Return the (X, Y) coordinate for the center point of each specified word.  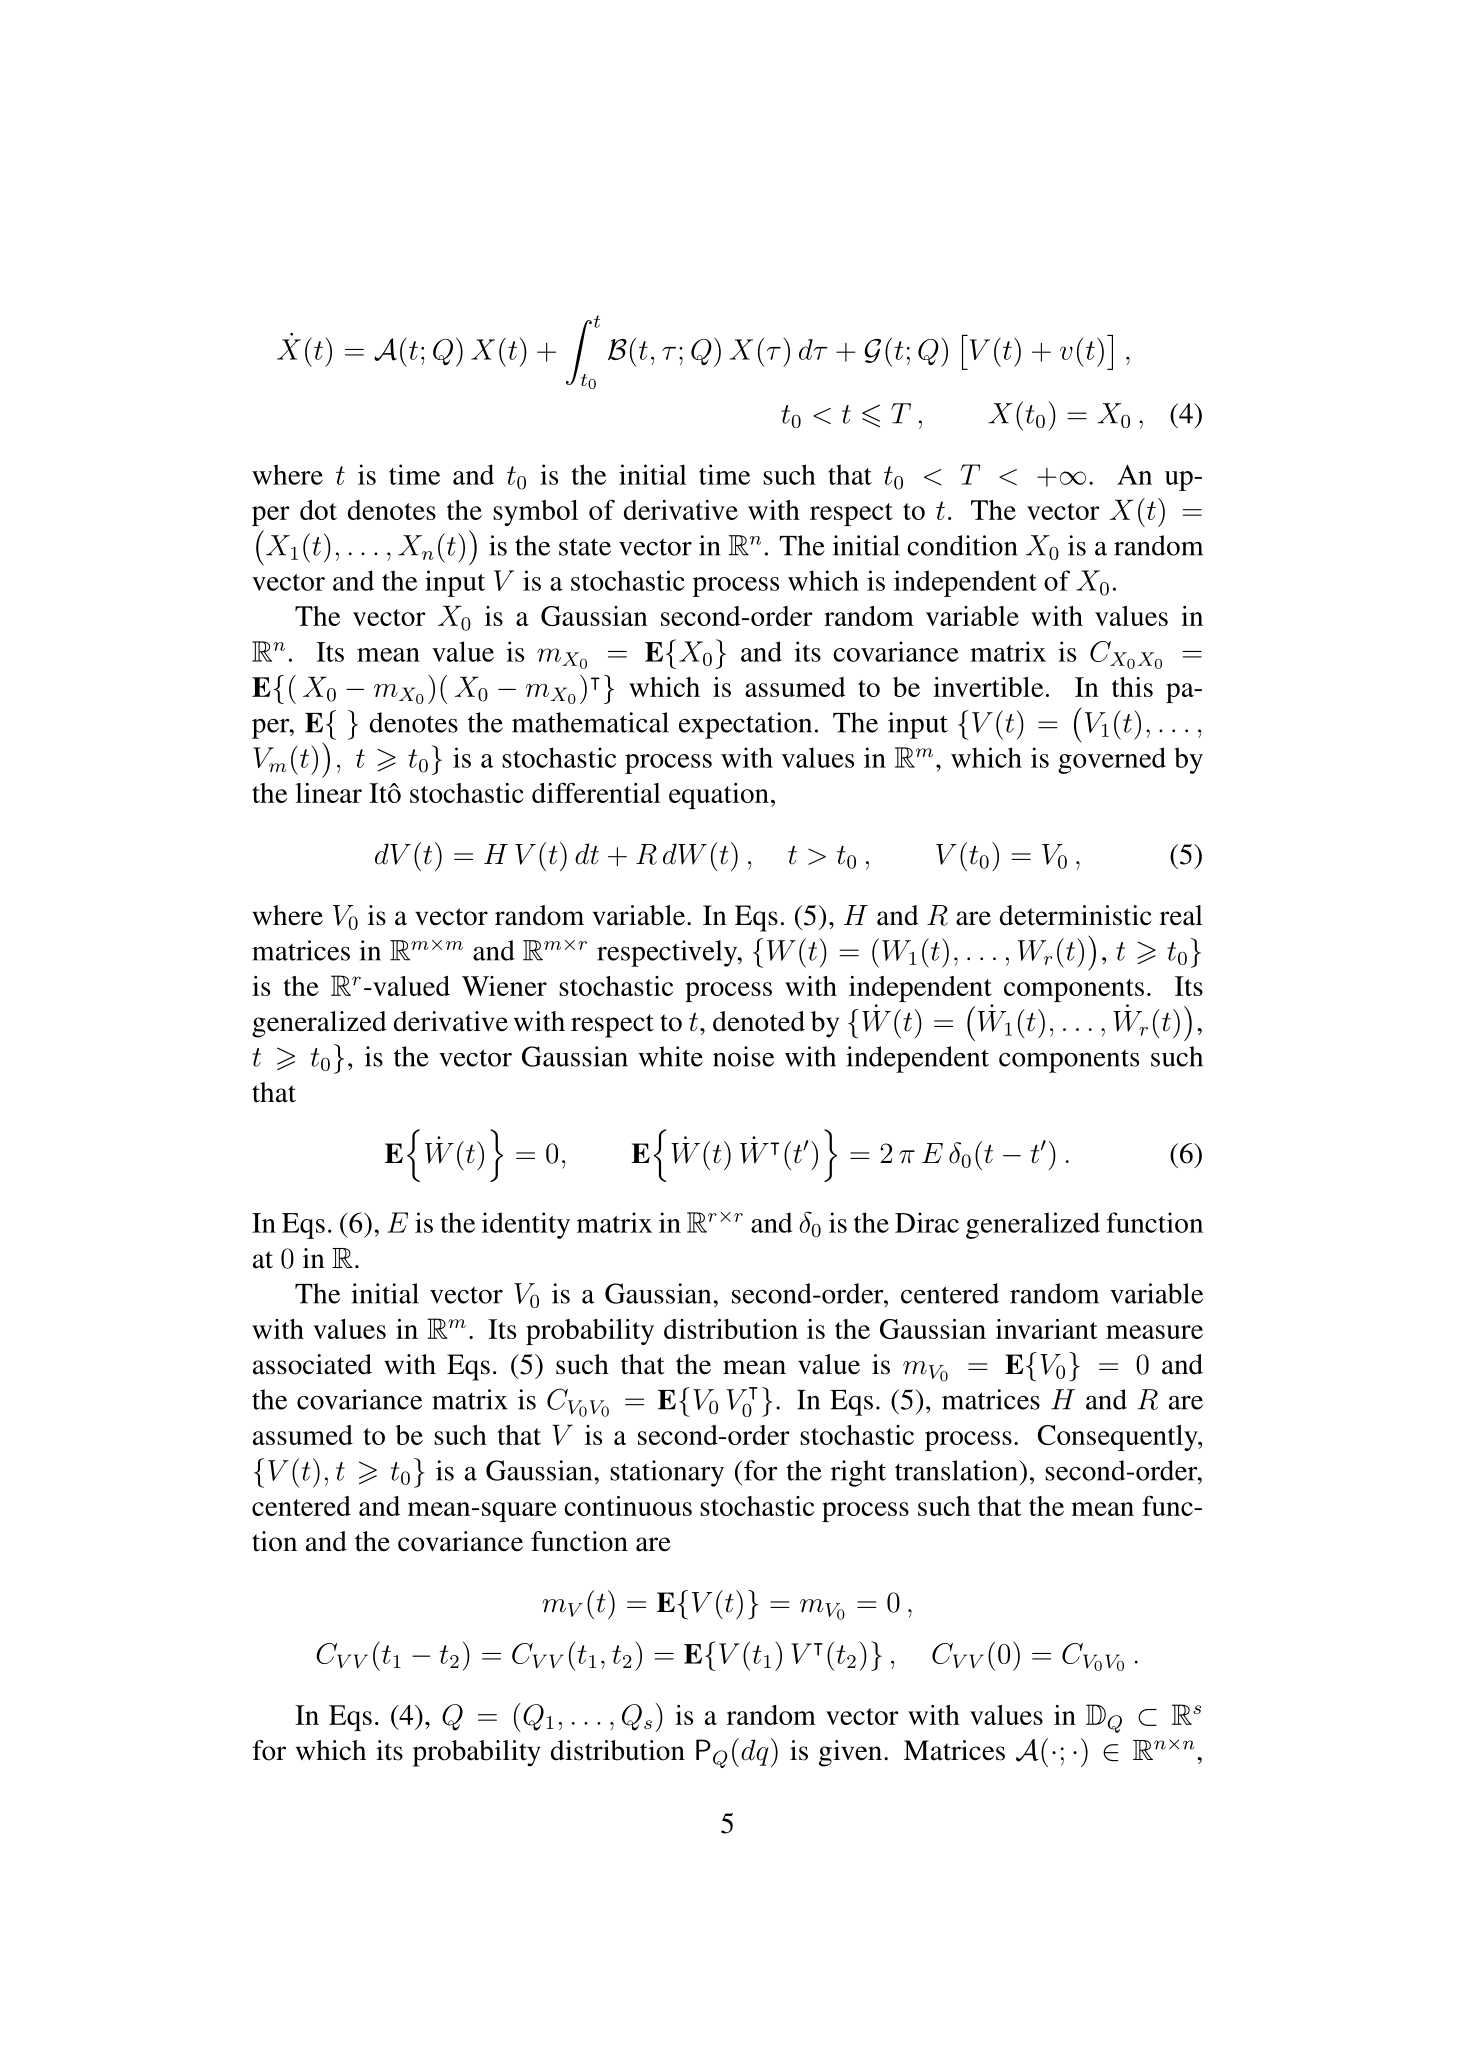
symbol (535, 513)
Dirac (927, 1222)
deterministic (1076, 915)
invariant (1046, 1329)
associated (312, 1364)
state (585, 547)
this (1132, 687)
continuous (628, 1506)
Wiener (504, 986)
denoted (759, 1021)
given (850, 1753)
